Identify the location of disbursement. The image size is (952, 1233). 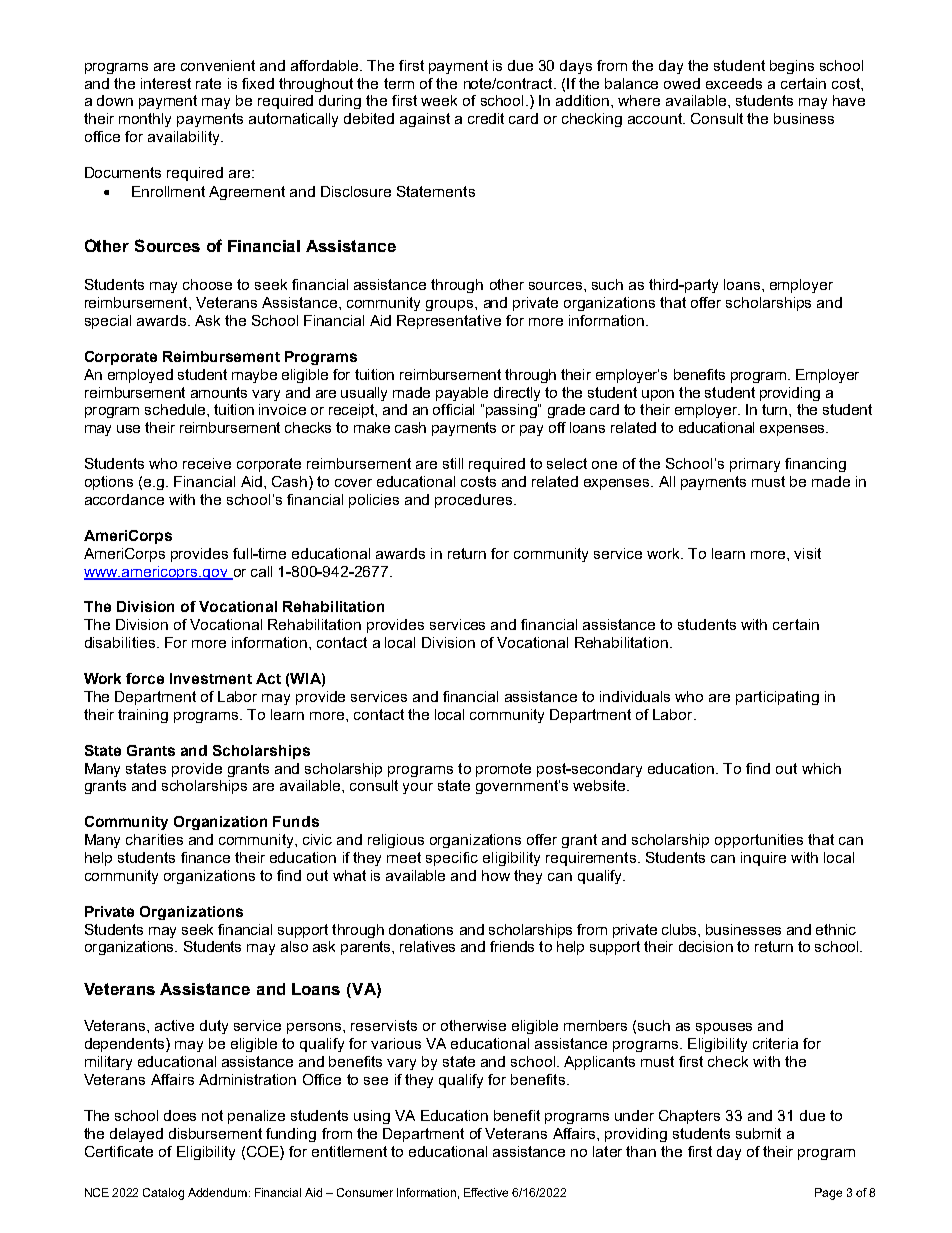
(215, 1133).
